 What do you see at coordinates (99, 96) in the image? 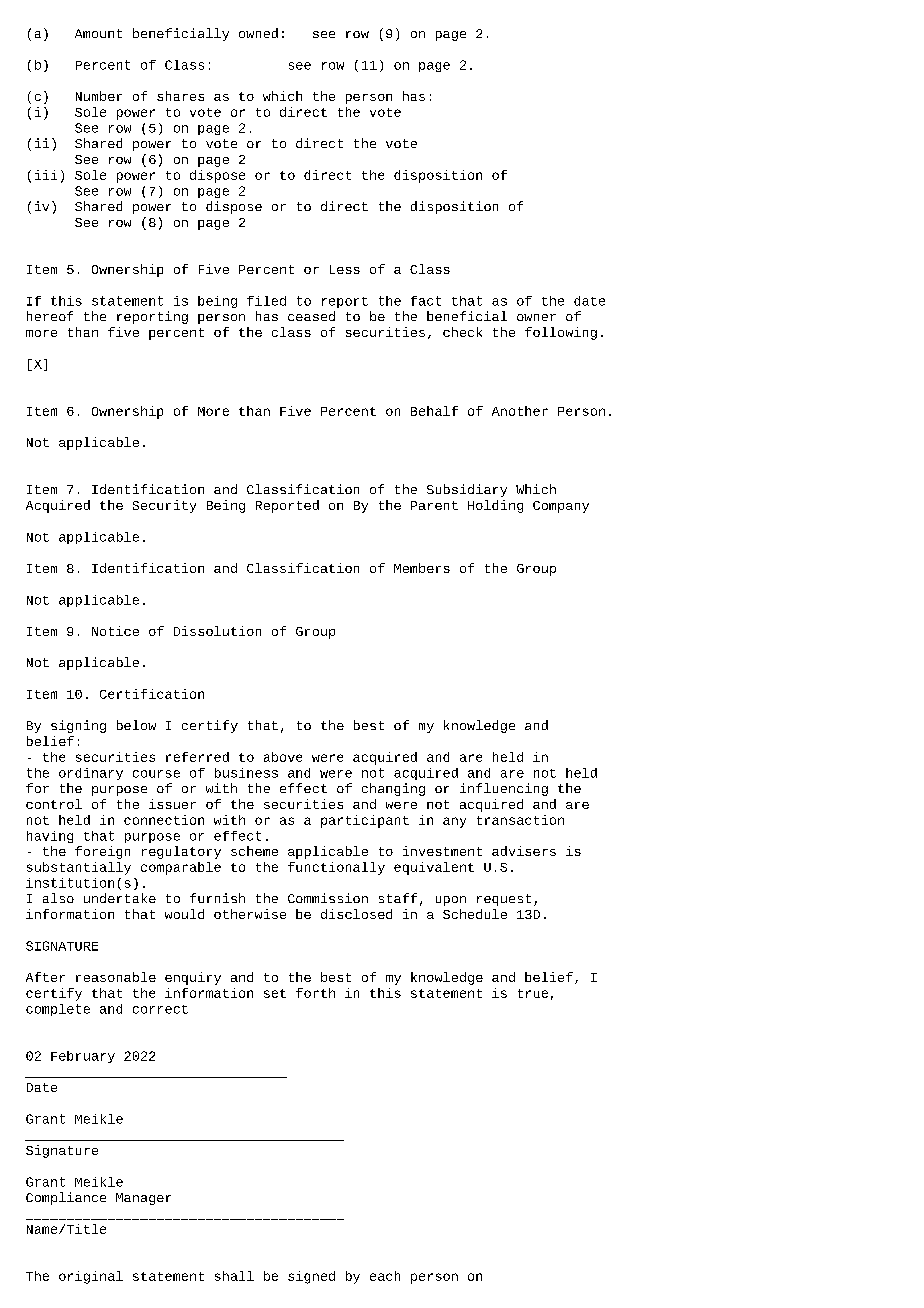
I see `Number` at bounding box center [99, 96].
